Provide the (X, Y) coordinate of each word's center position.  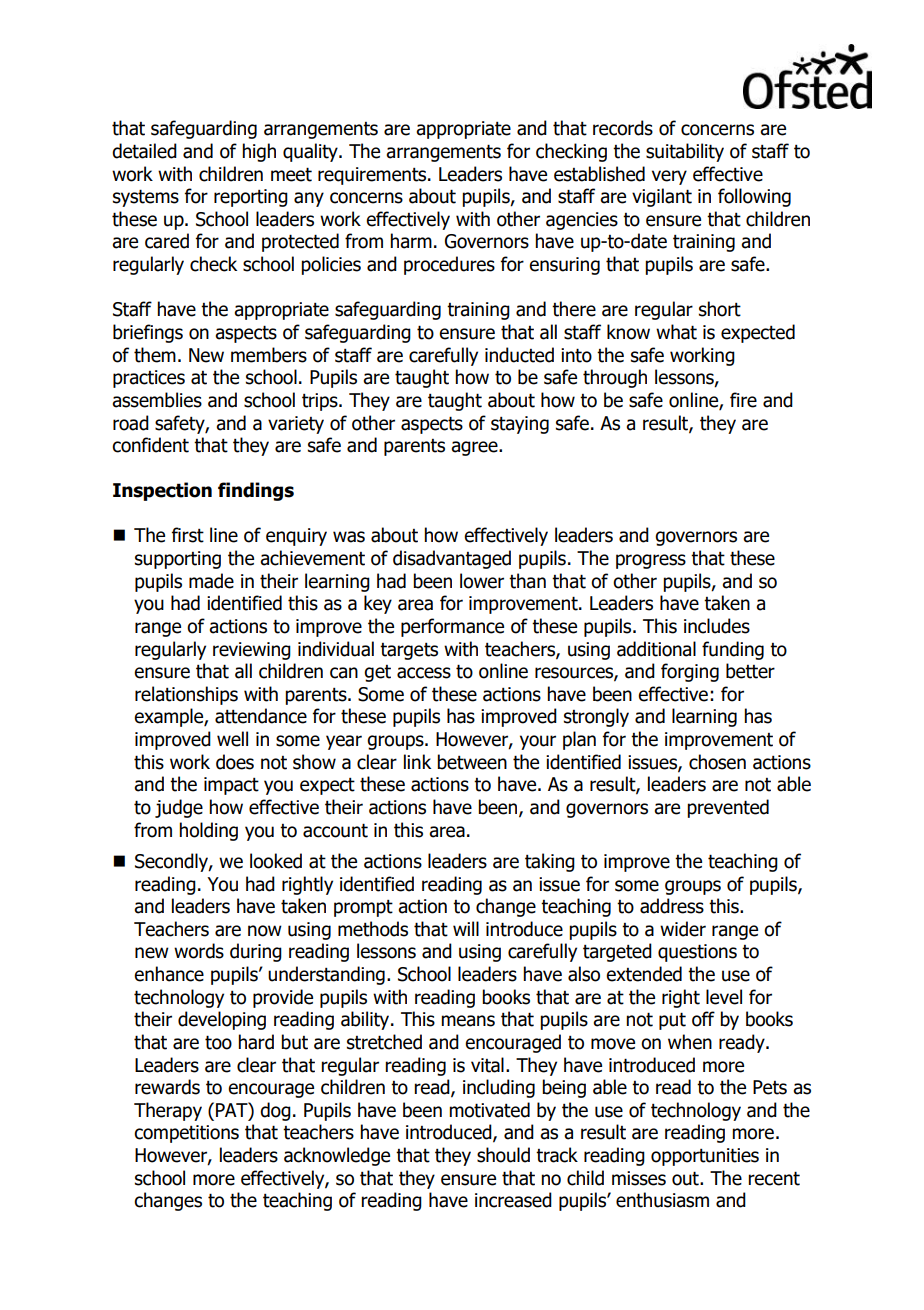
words (199, 951)
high (259, 152)
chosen (717, 762)
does (235, 762)
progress (651, 561)
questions (697, 953)
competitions (186, 1134)
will (466, 928)
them (155, 355)
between (472, 762)
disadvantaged (452, 559)
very (669, 177)
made (211, 581)
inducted (519, 355)
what (676, 332)
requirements (373, 176)
